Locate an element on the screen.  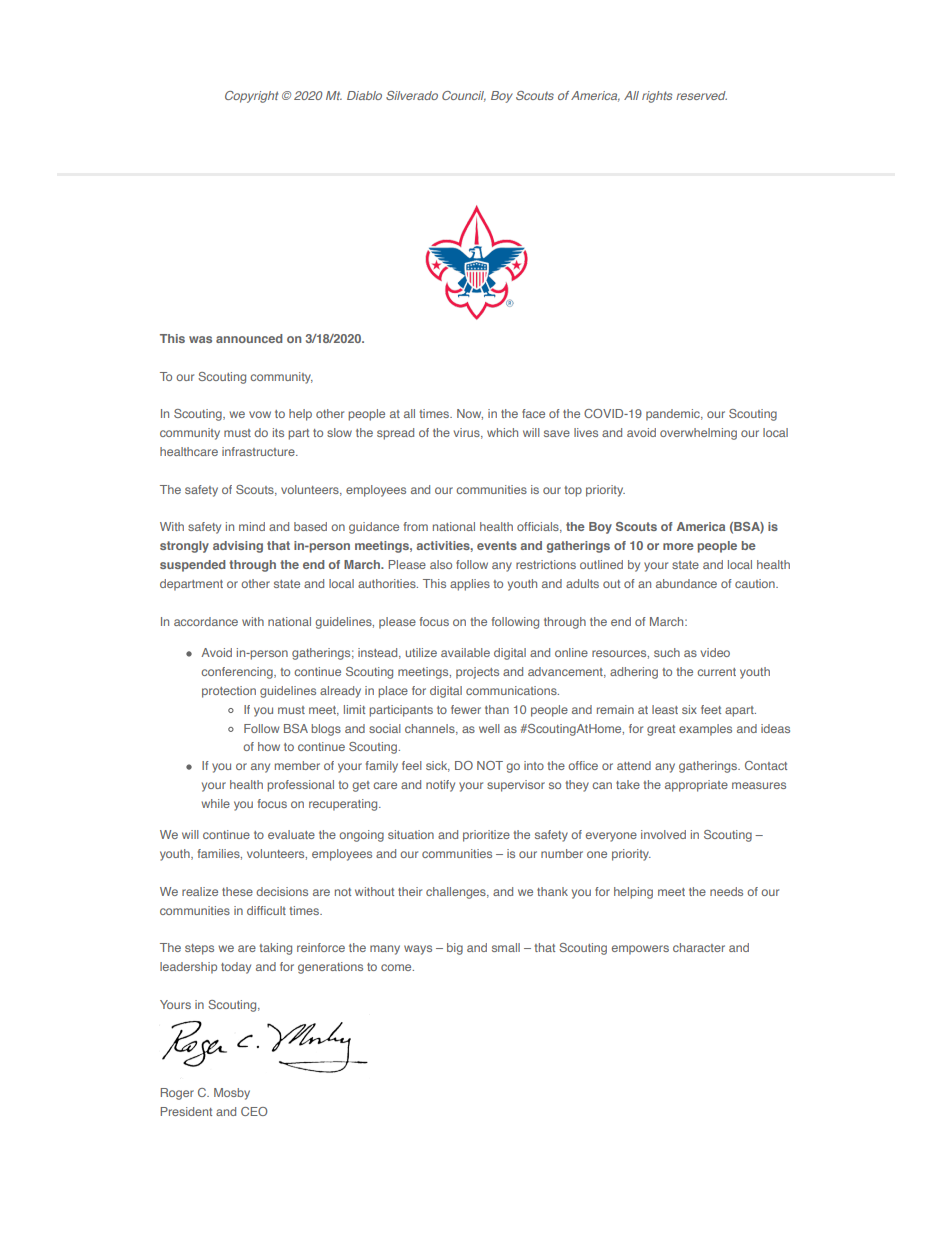
applies is located at coordinates (470, 585).
